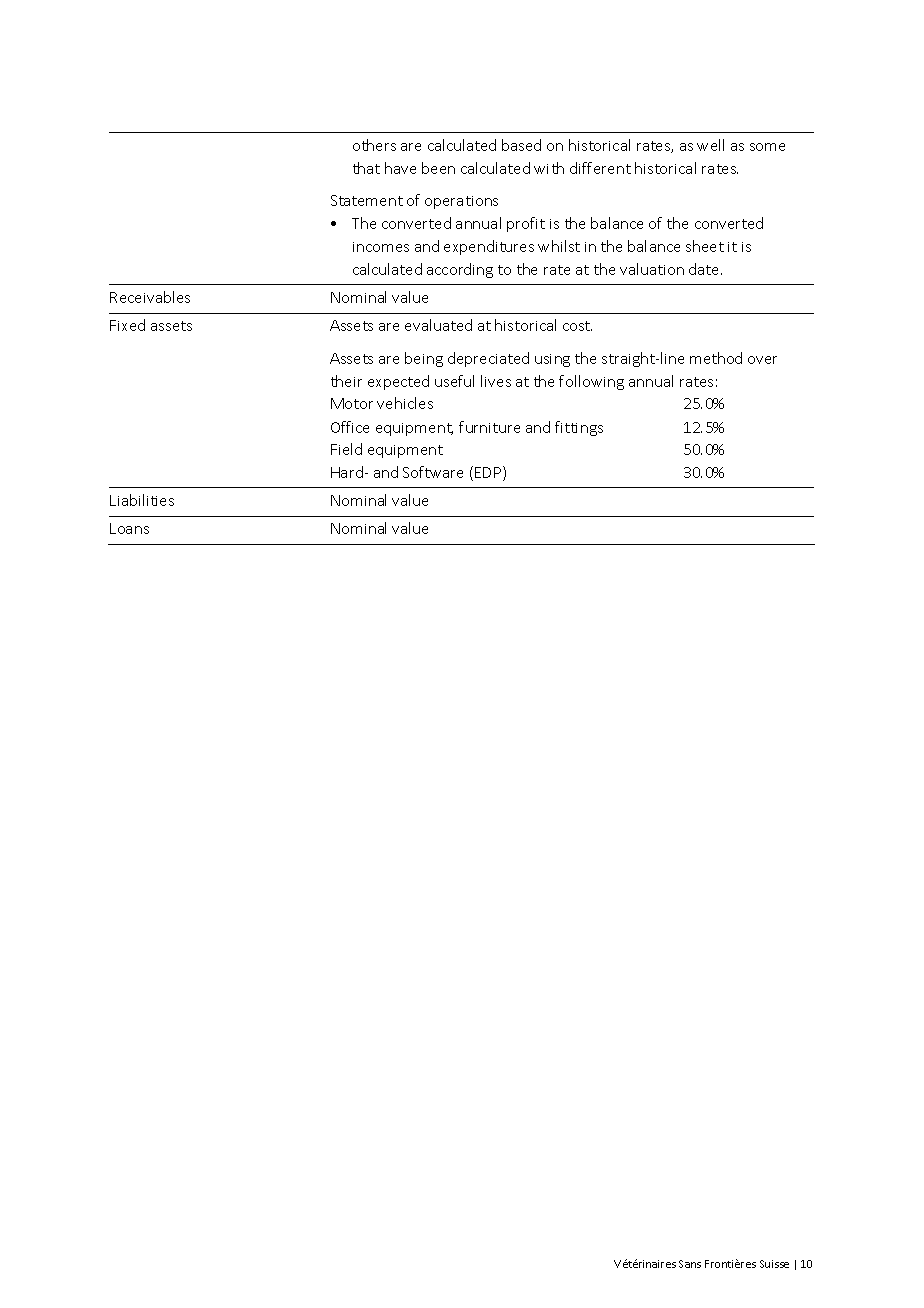  What do you see at coordinates (489, 473) in the image?
I see `EDP` at bounding box center [489, 473].
